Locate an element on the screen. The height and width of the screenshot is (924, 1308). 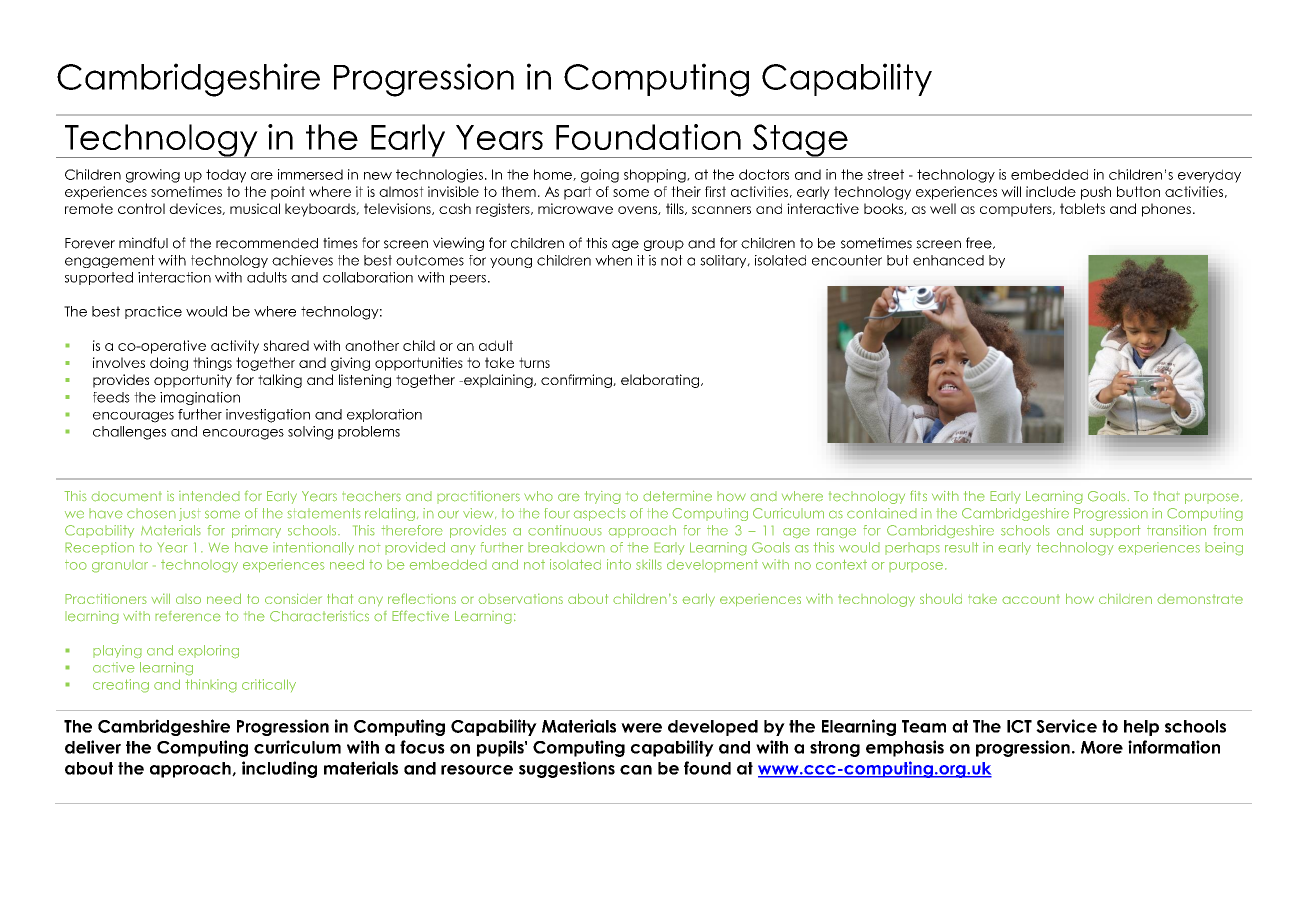
challenges is located at coordinates (129, 433).
